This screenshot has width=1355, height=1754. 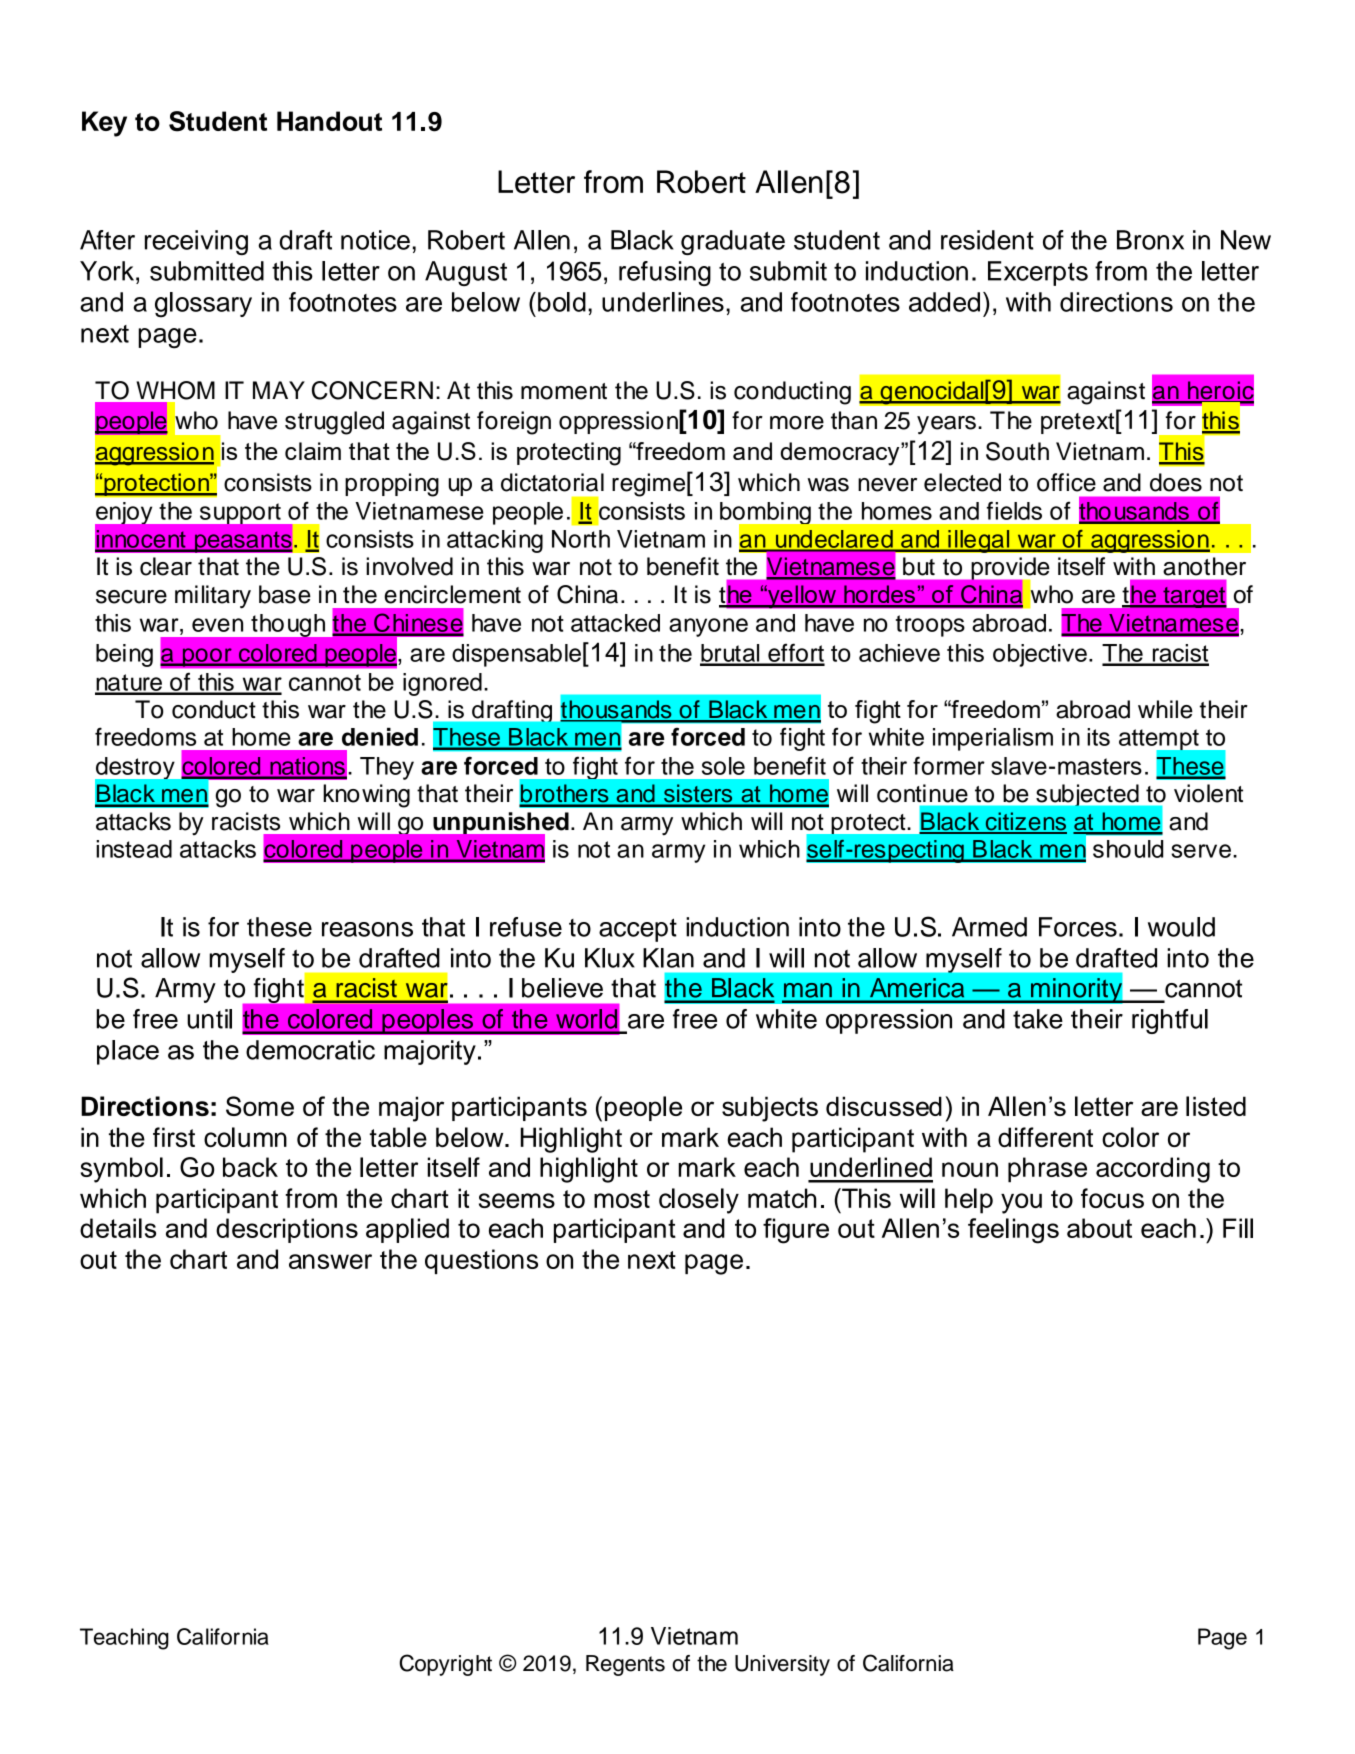 What do you see at coordinates (245, 1137) in the screenshot?
I see `column` at bounding box center [245, 1137].
